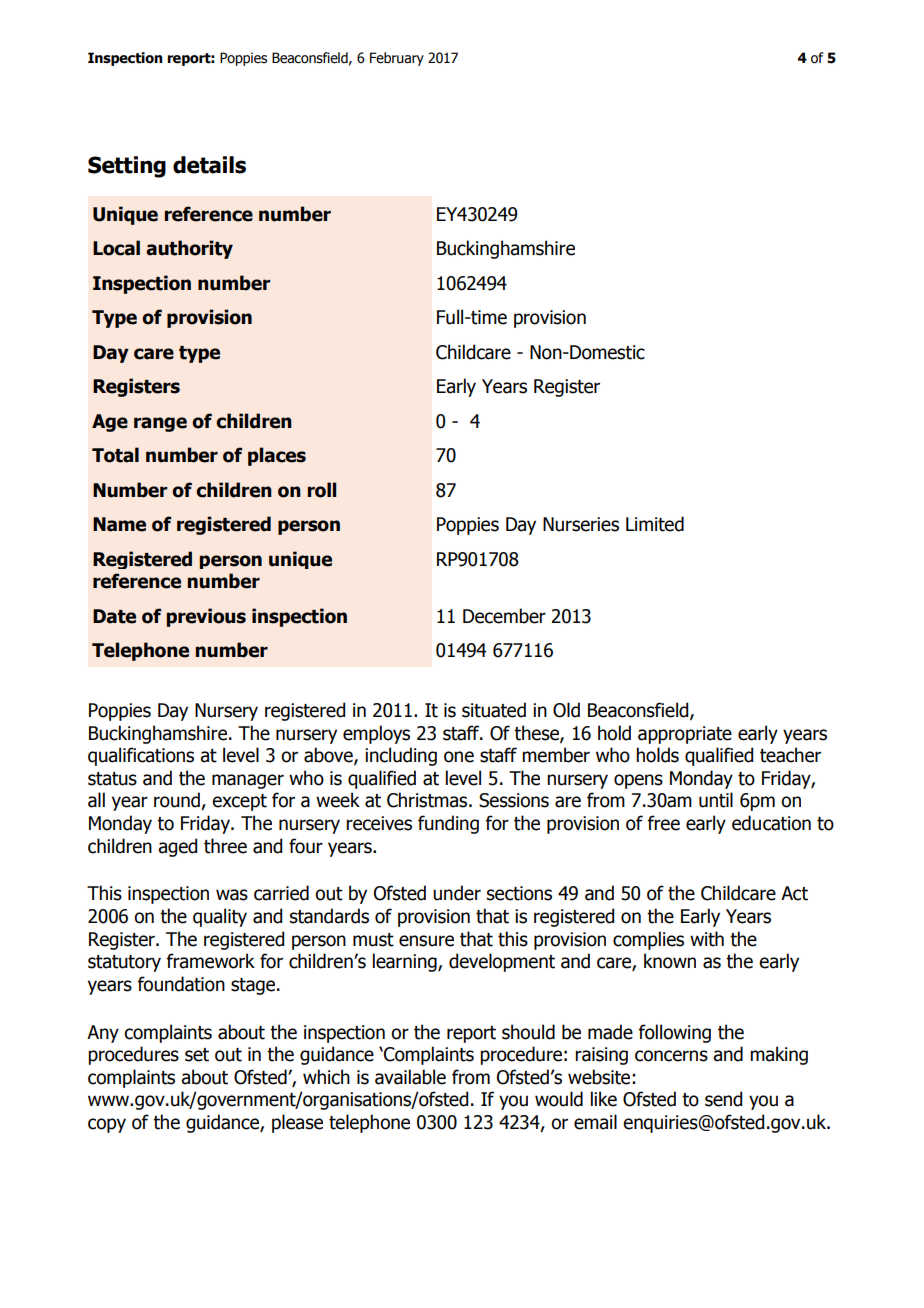 Image resolution: width=924 pixels, height=1308 pixels. What do you see at coordinates (107, 1125) in the image?
I see `copy` at bounding box center [107, 1125].
